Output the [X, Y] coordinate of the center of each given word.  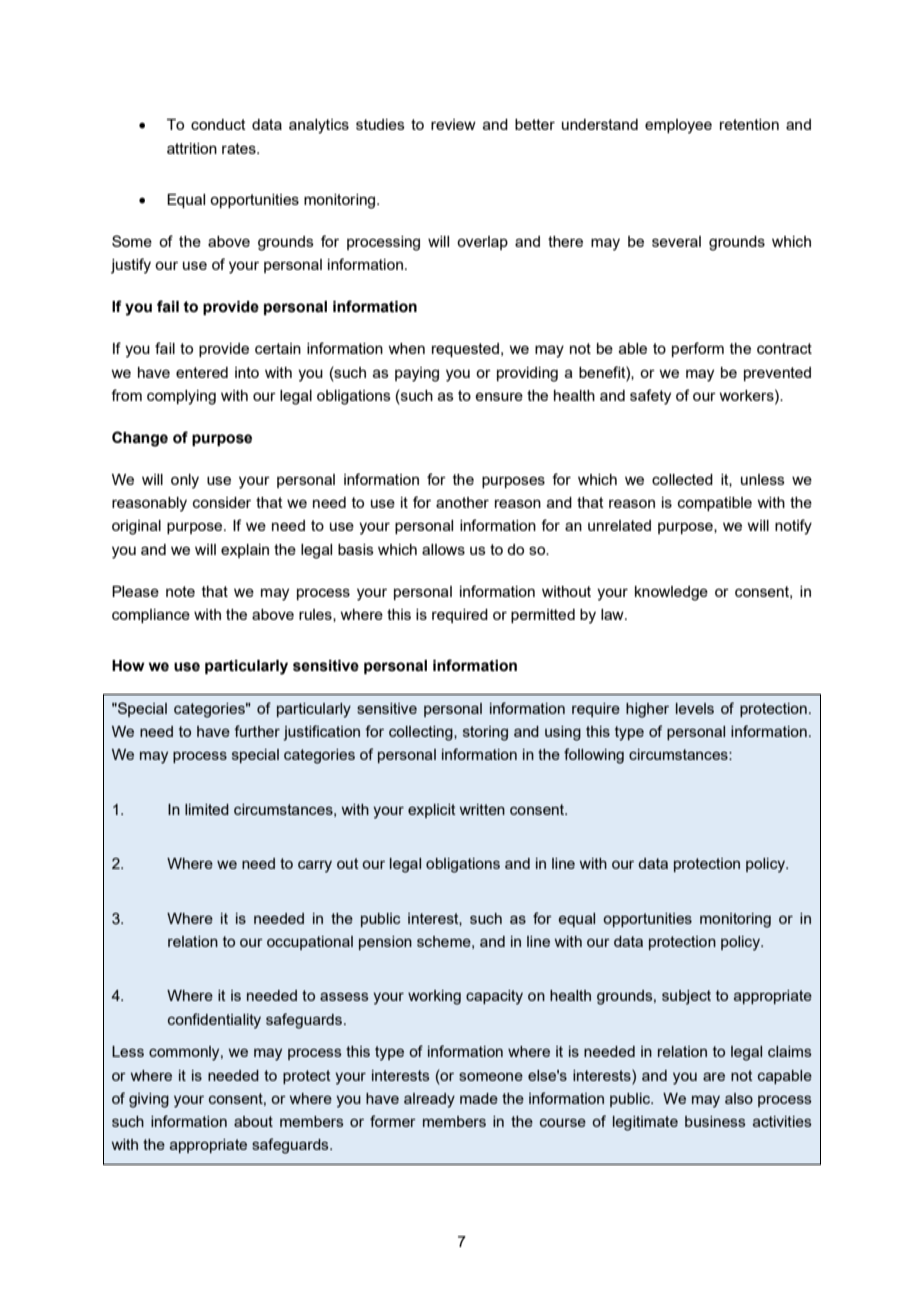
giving [149, 1100]
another [462, 502]
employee [678, 126]
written [482, 809]
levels [695, 708]
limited [207, 809]
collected [682, 479]
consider [222, 502]
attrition [192, 148]
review [453, 124]
